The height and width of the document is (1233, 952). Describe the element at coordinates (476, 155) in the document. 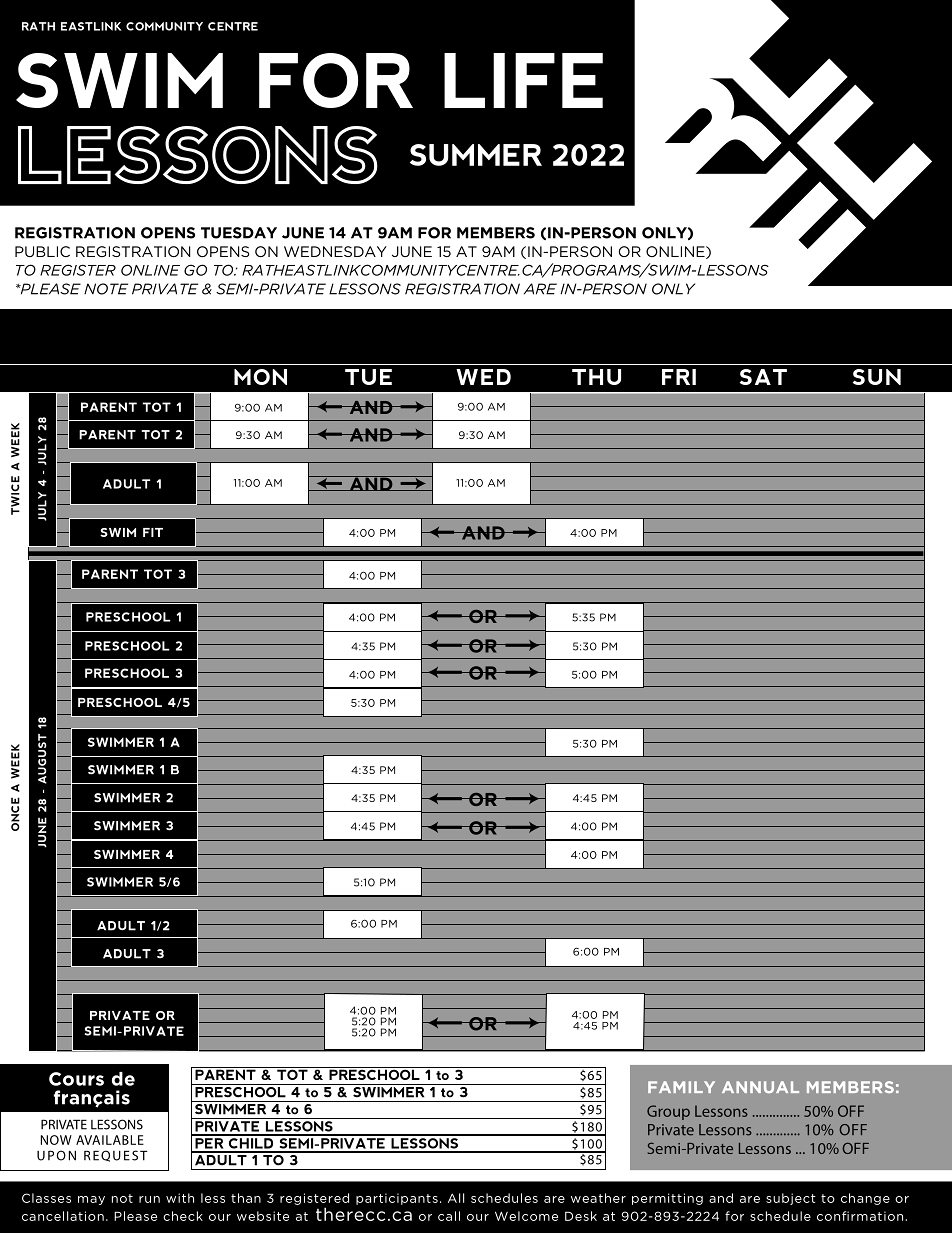

I see `SUMMER` at that location.
